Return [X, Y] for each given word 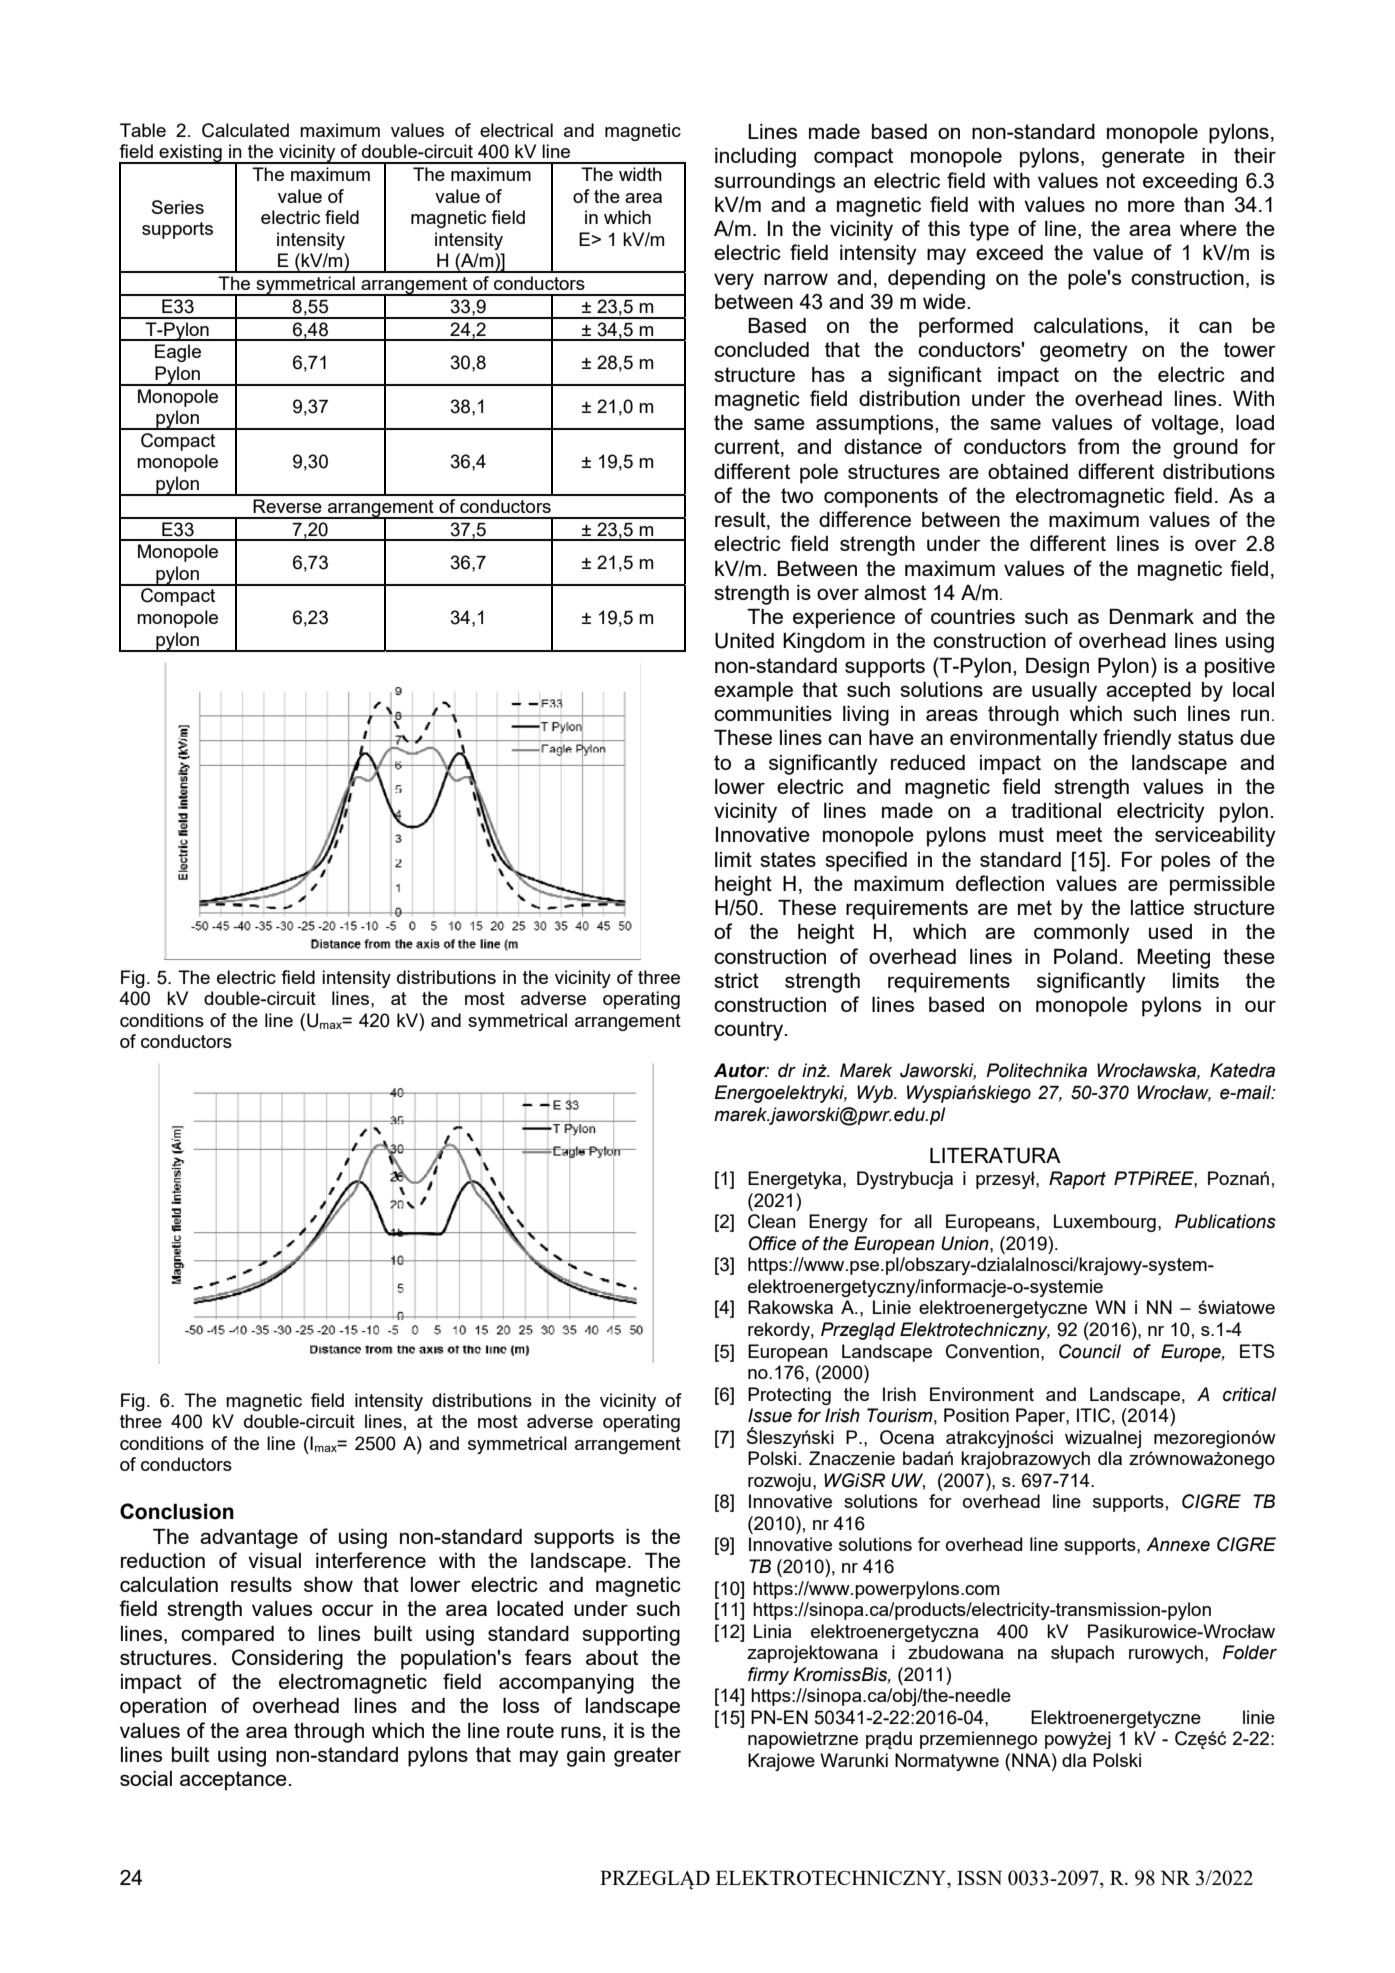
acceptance [234, 1781]
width [640, 174]
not [1121, 180]
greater [647, 1757]
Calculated [245, 130]
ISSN [979, 1877]
